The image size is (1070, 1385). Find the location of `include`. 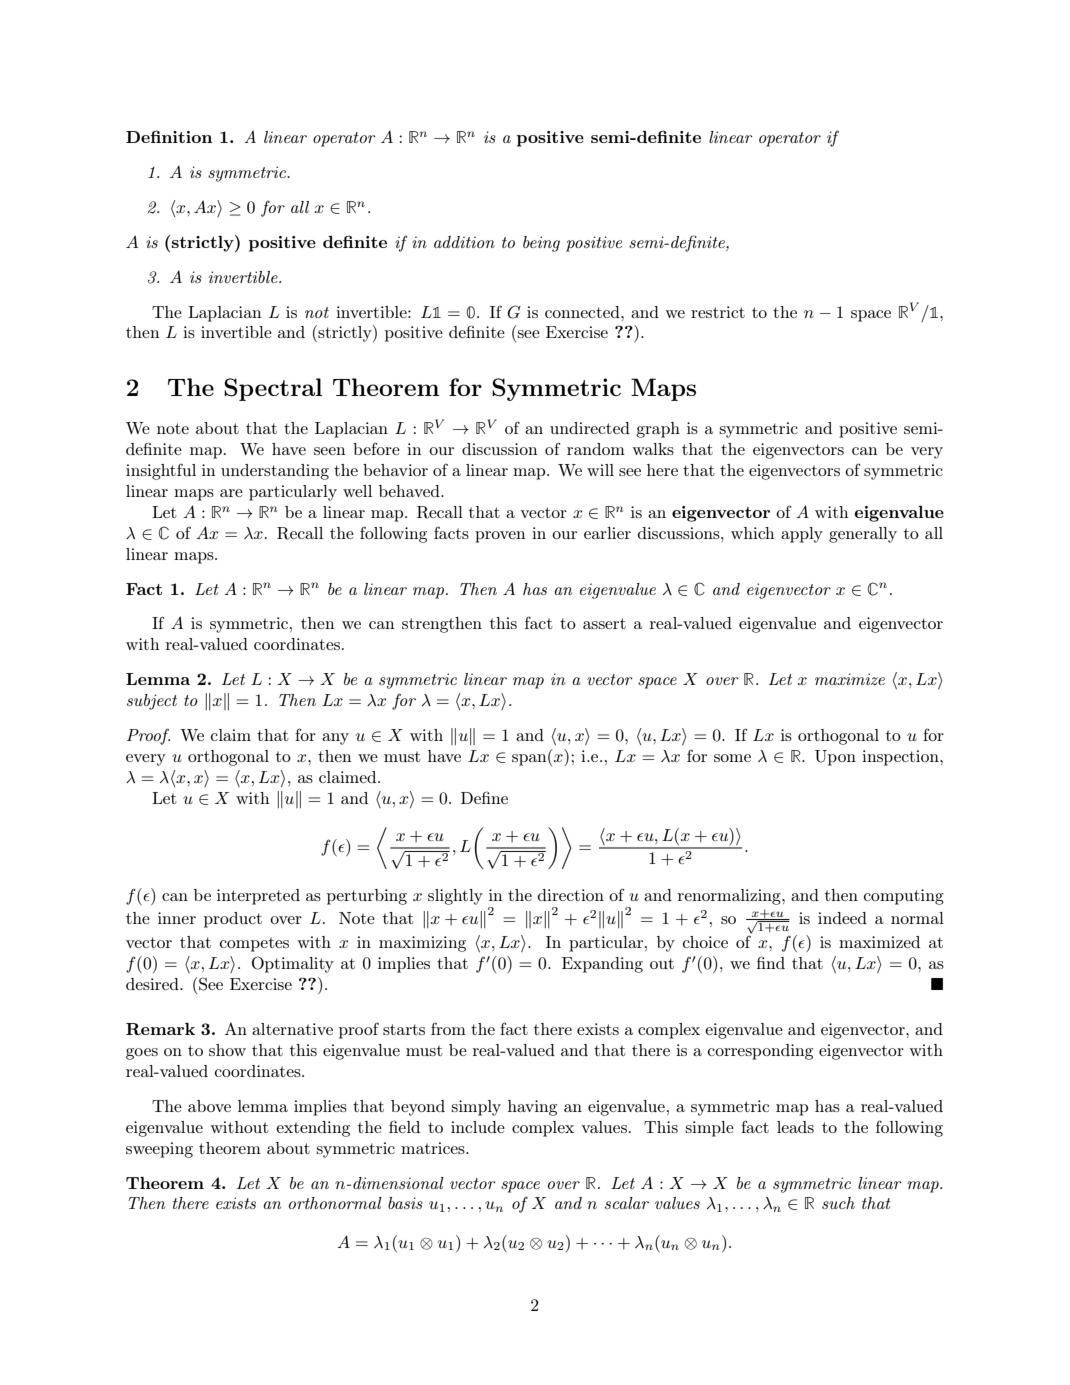

include is located at coordinates (478, 1127).
